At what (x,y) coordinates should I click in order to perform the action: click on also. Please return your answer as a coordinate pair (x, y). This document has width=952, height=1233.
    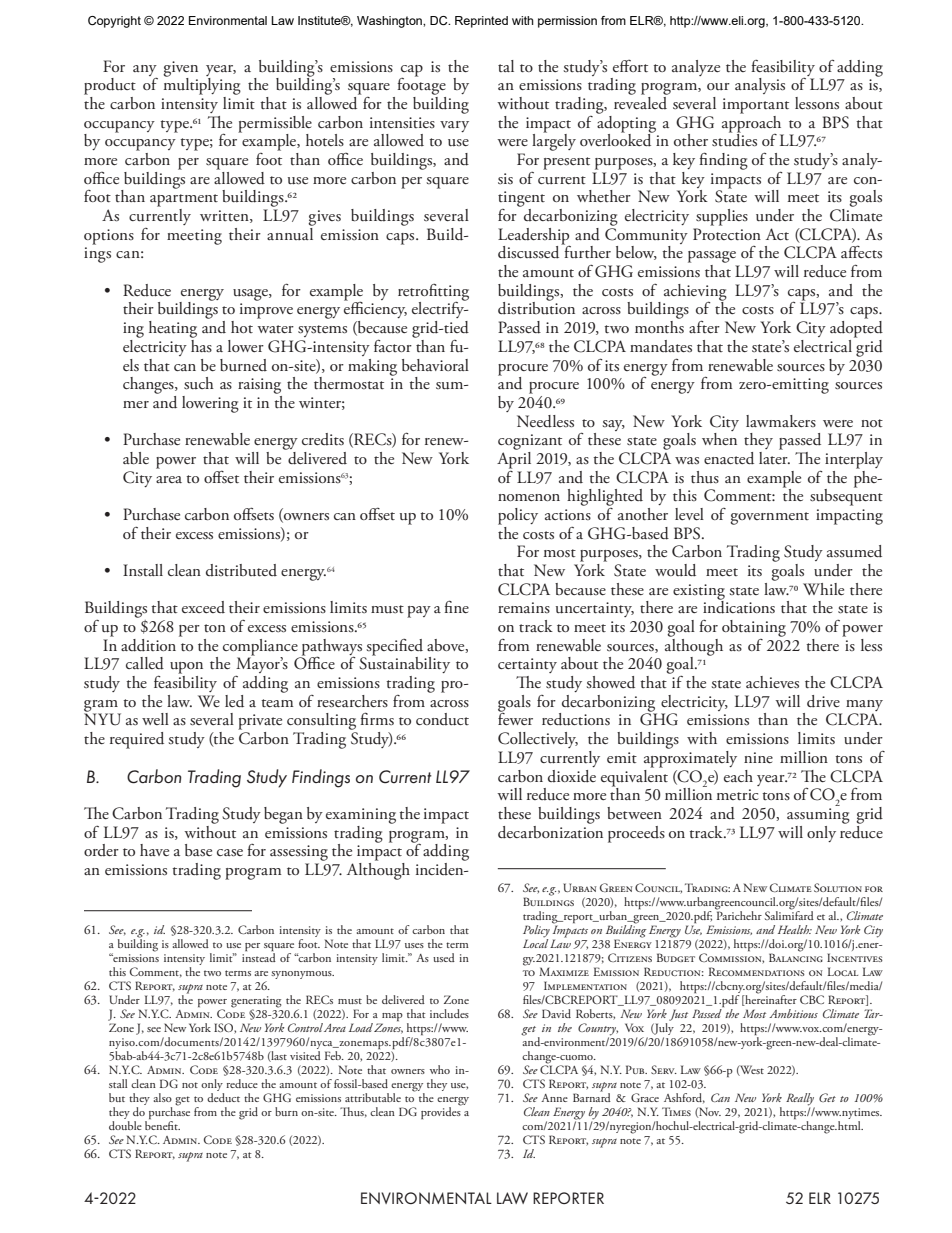
    Looking at the image, I should click on (163, 1097).
